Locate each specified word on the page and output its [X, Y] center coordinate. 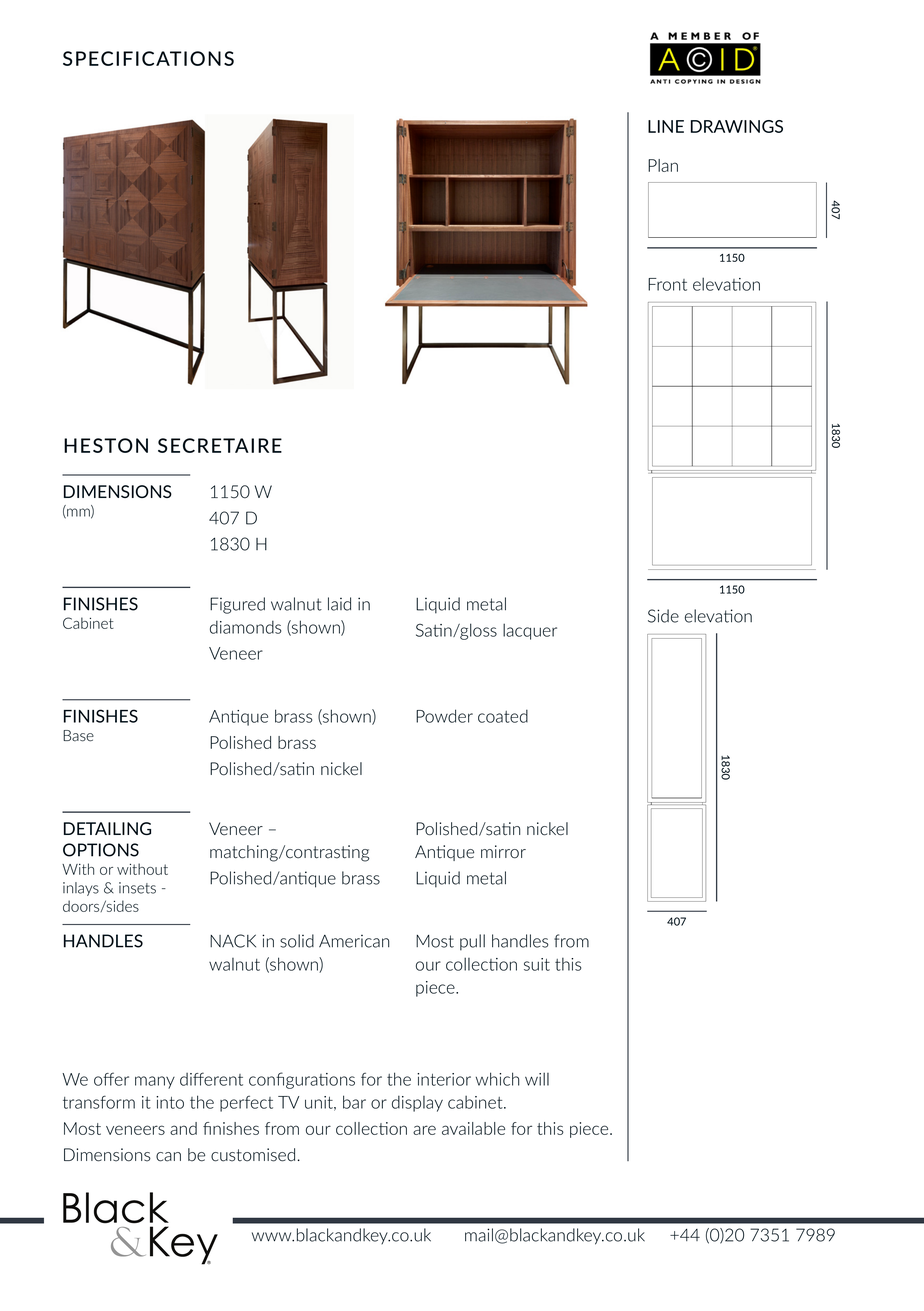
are [424, 1130]
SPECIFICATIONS [148, 58]
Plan [663, 165]
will [537, 1079]
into [170, 1102]
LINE [666, 126]
